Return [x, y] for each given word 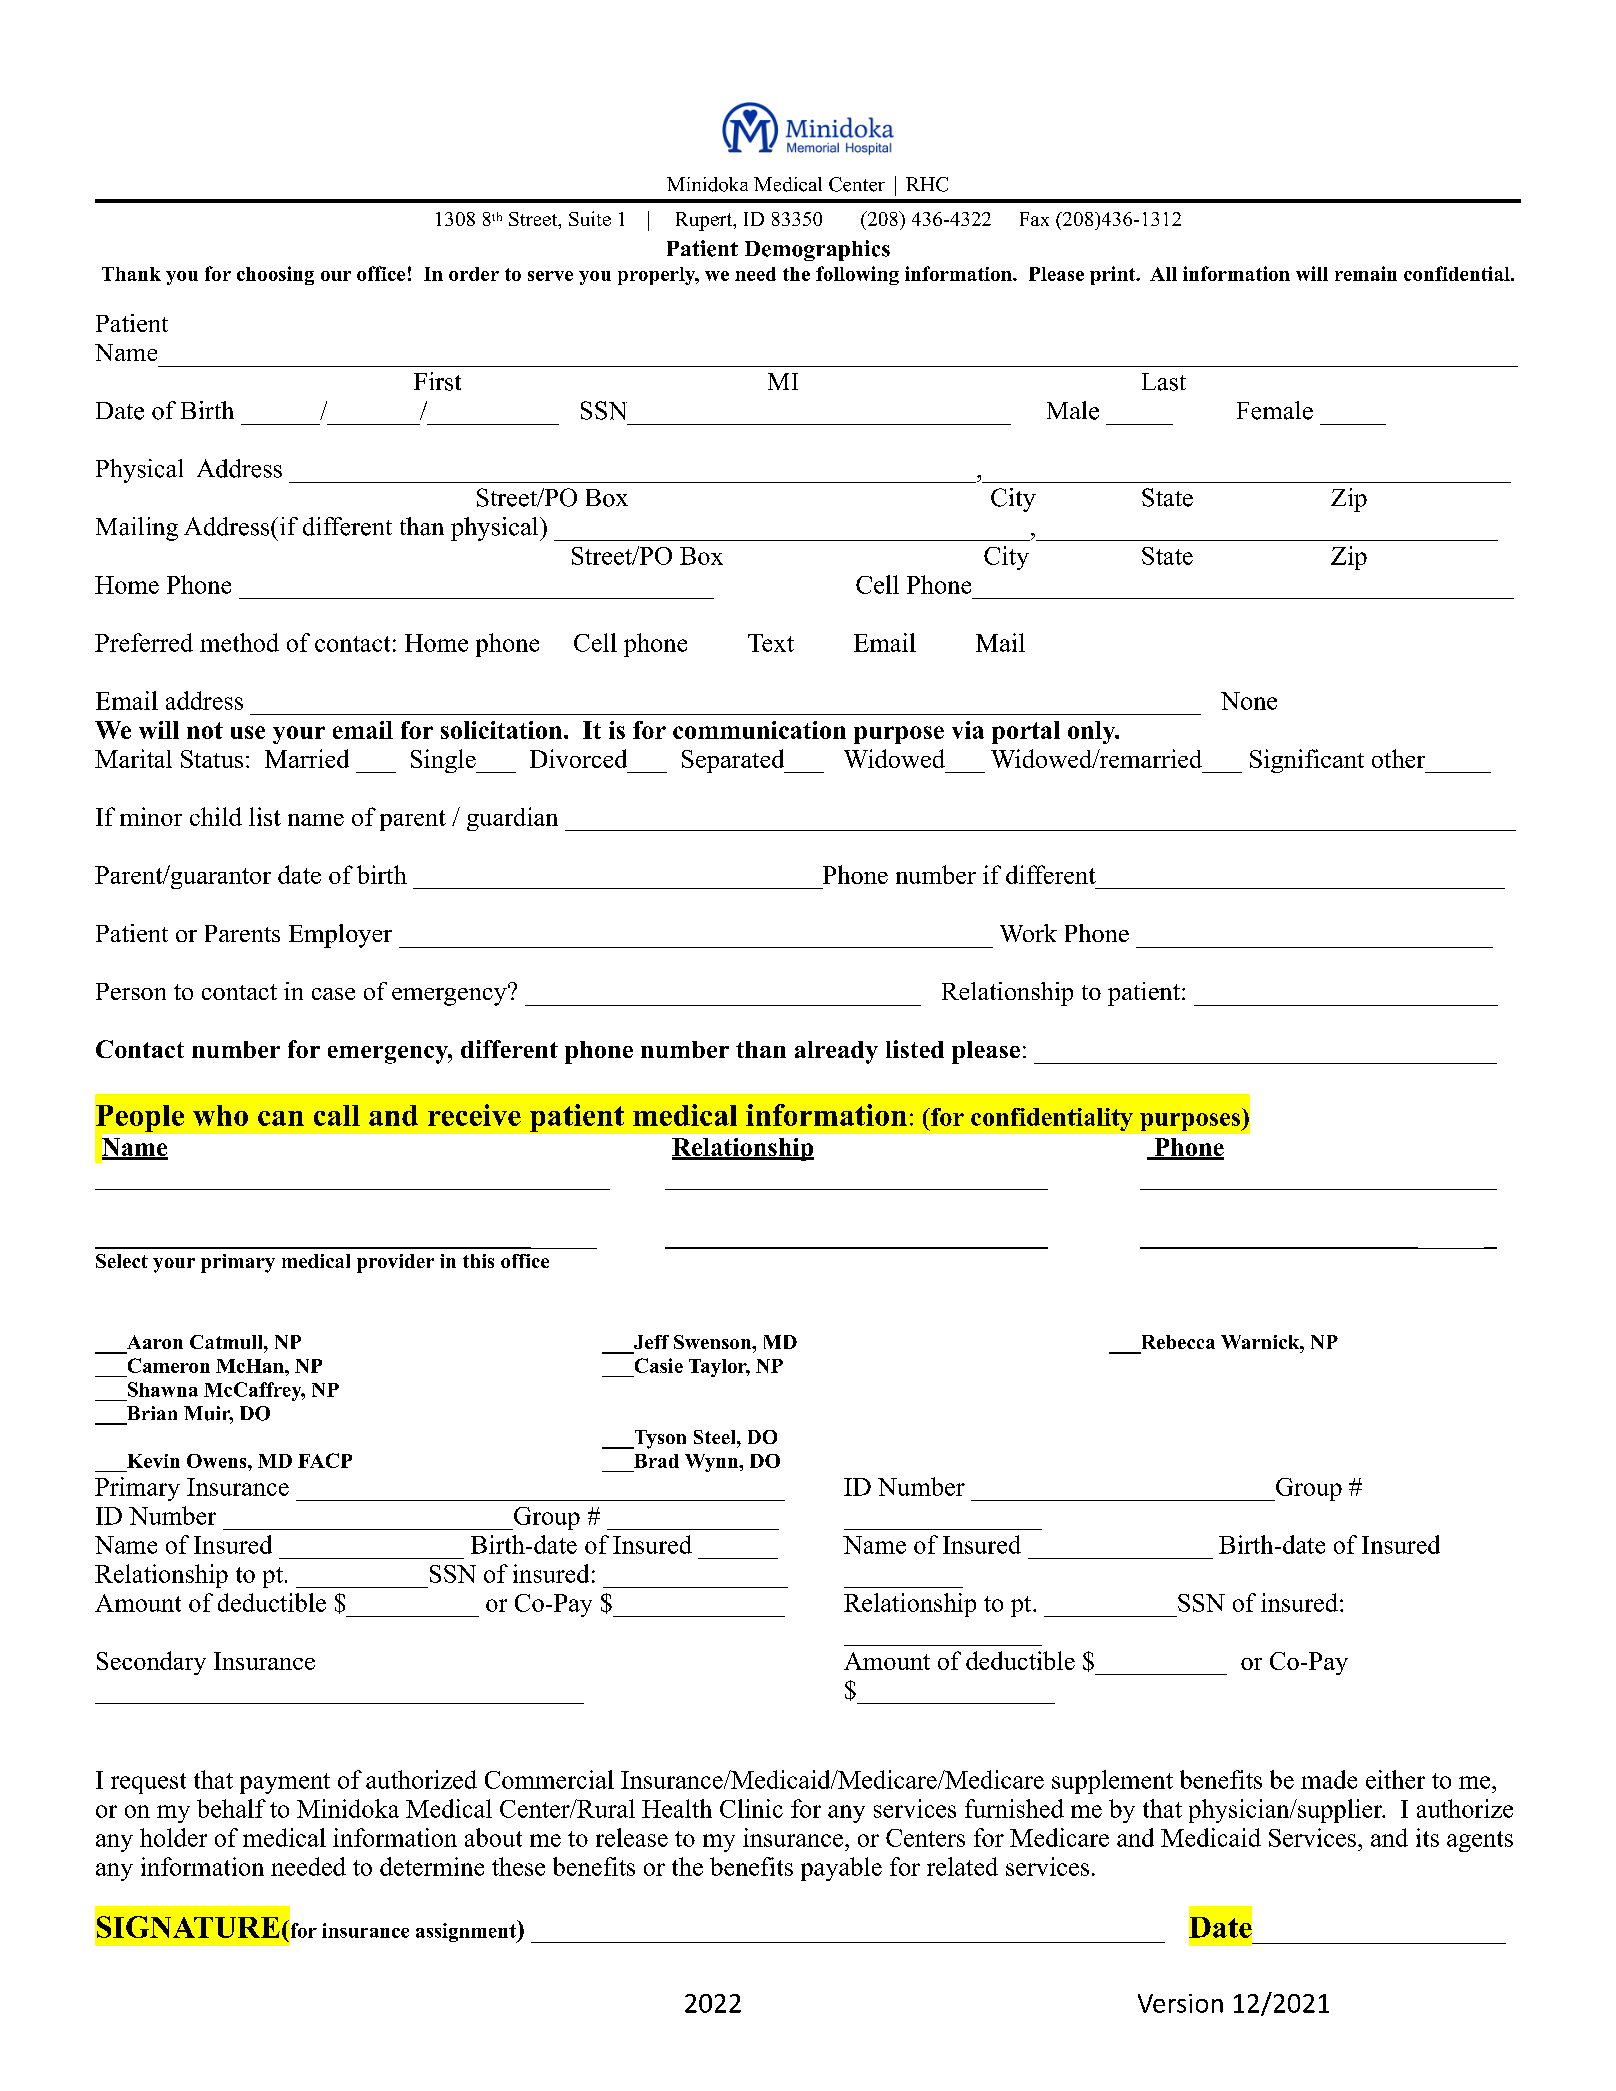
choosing [275, 275]
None [1249, 701]
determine [432, 1866]
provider [395, 1263]
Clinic [751, 1808]
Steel [716, 1437]
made [1329, 1779]
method [239, 642]
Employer [340, 936]
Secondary [151, 1663]
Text [771, 643]
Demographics [817, 250]
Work [1028, 933]
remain [1366, 273]
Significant [1307, 761]
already [836, 1052]
